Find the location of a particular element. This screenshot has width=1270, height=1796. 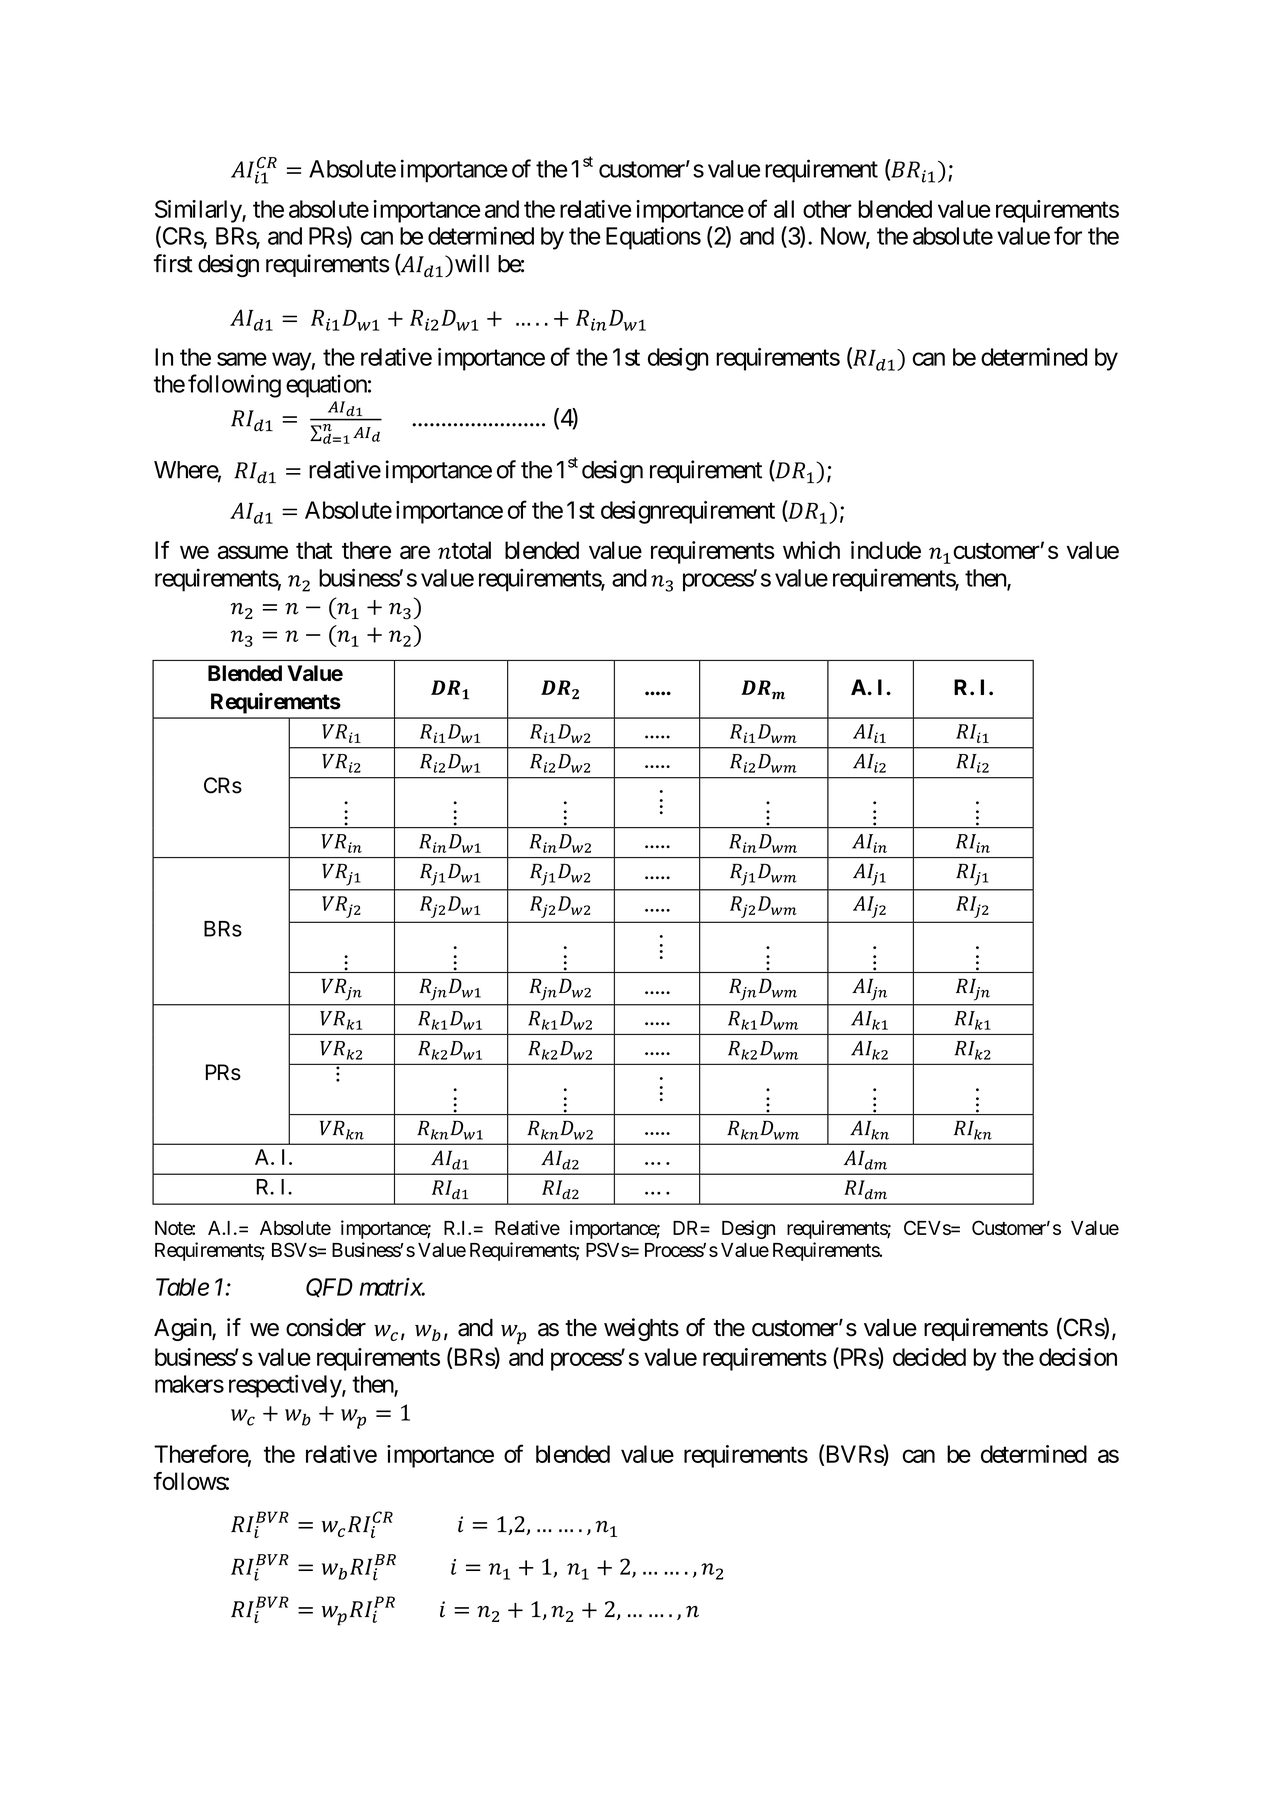

consider is located at coordinates (326, 1327).
